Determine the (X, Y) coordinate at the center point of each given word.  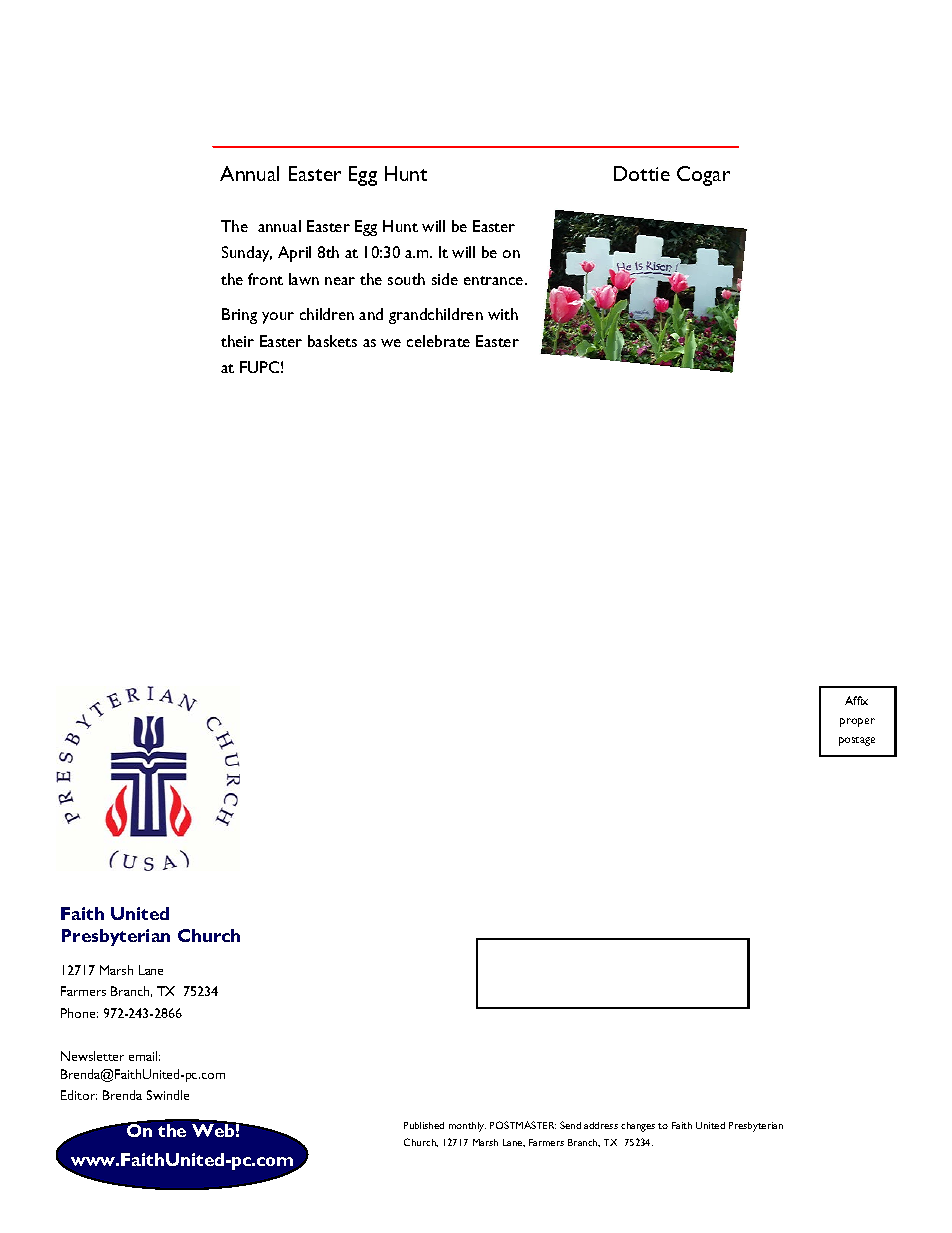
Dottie (642, 173)
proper (857, 722)
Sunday (247, 254)
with (503, 314)
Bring (239, 316)
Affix (856, 700)
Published (424, 1125)
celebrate (438, 341)
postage (857, 741)
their (237, 341)
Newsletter (92, 1056)
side (445, 279)
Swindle (168, 1095)
